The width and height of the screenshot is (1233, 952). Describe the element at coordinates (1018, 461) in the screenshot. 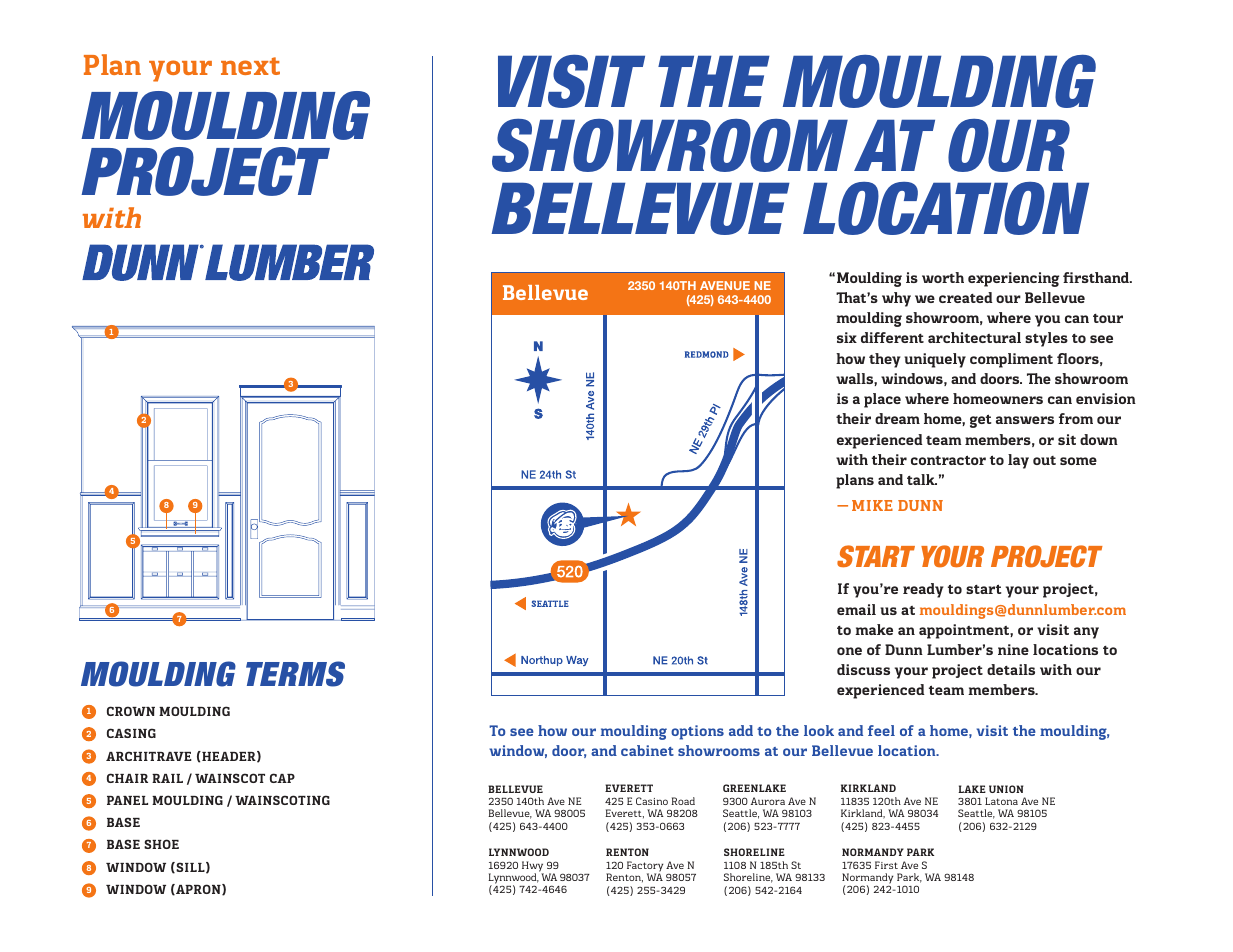

I see `lay` at that location.
